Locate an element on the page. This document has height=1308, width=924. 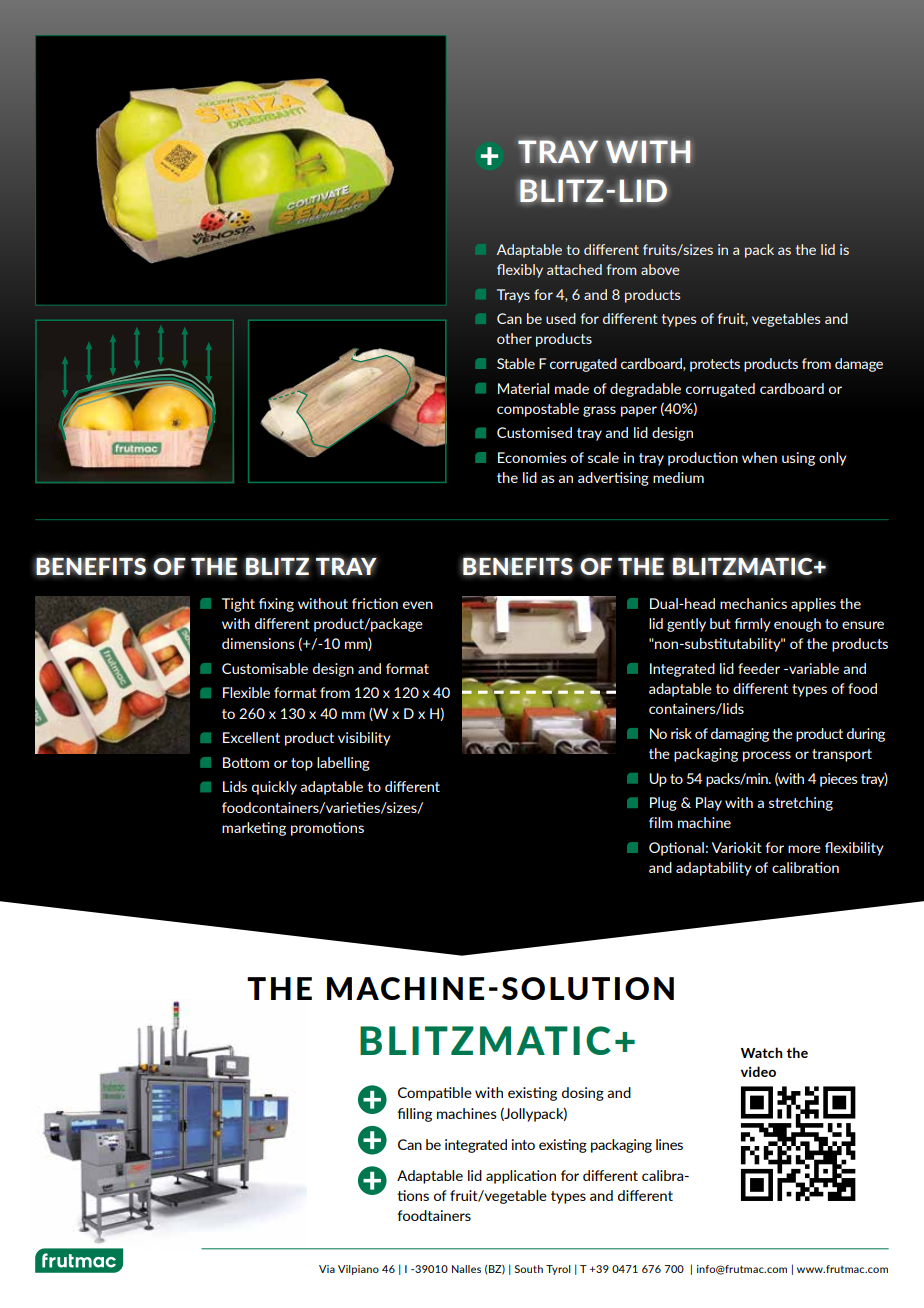
Plug is located at coordinates (663, 804).
